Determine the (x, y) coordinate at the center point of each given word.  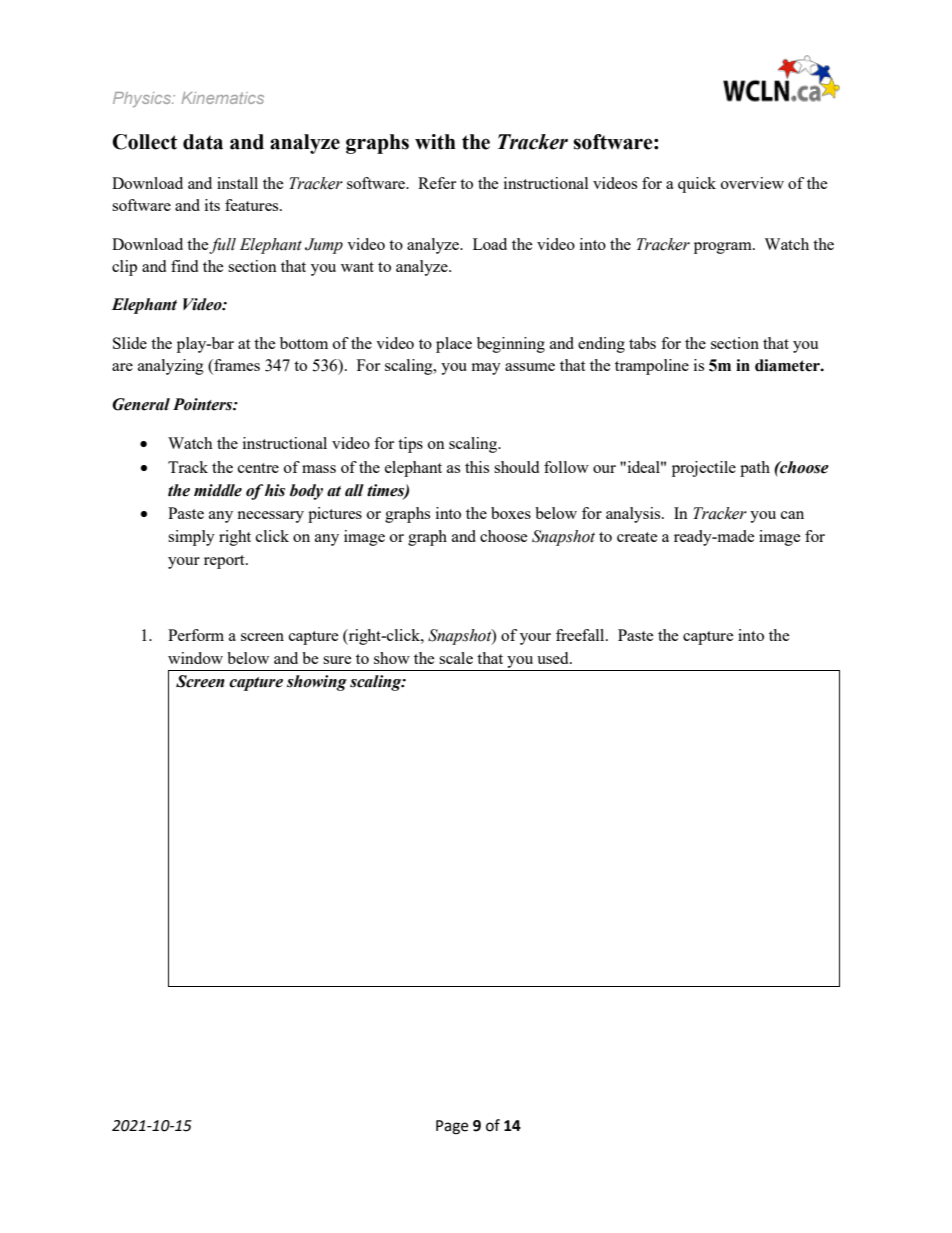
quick (697, 185)
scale (456, 658)
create (637, 537)
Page (452, 1127)
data (203, 142)
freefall (581, 635)
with (435, 142)
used (554, 658)
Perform (196, 635)
